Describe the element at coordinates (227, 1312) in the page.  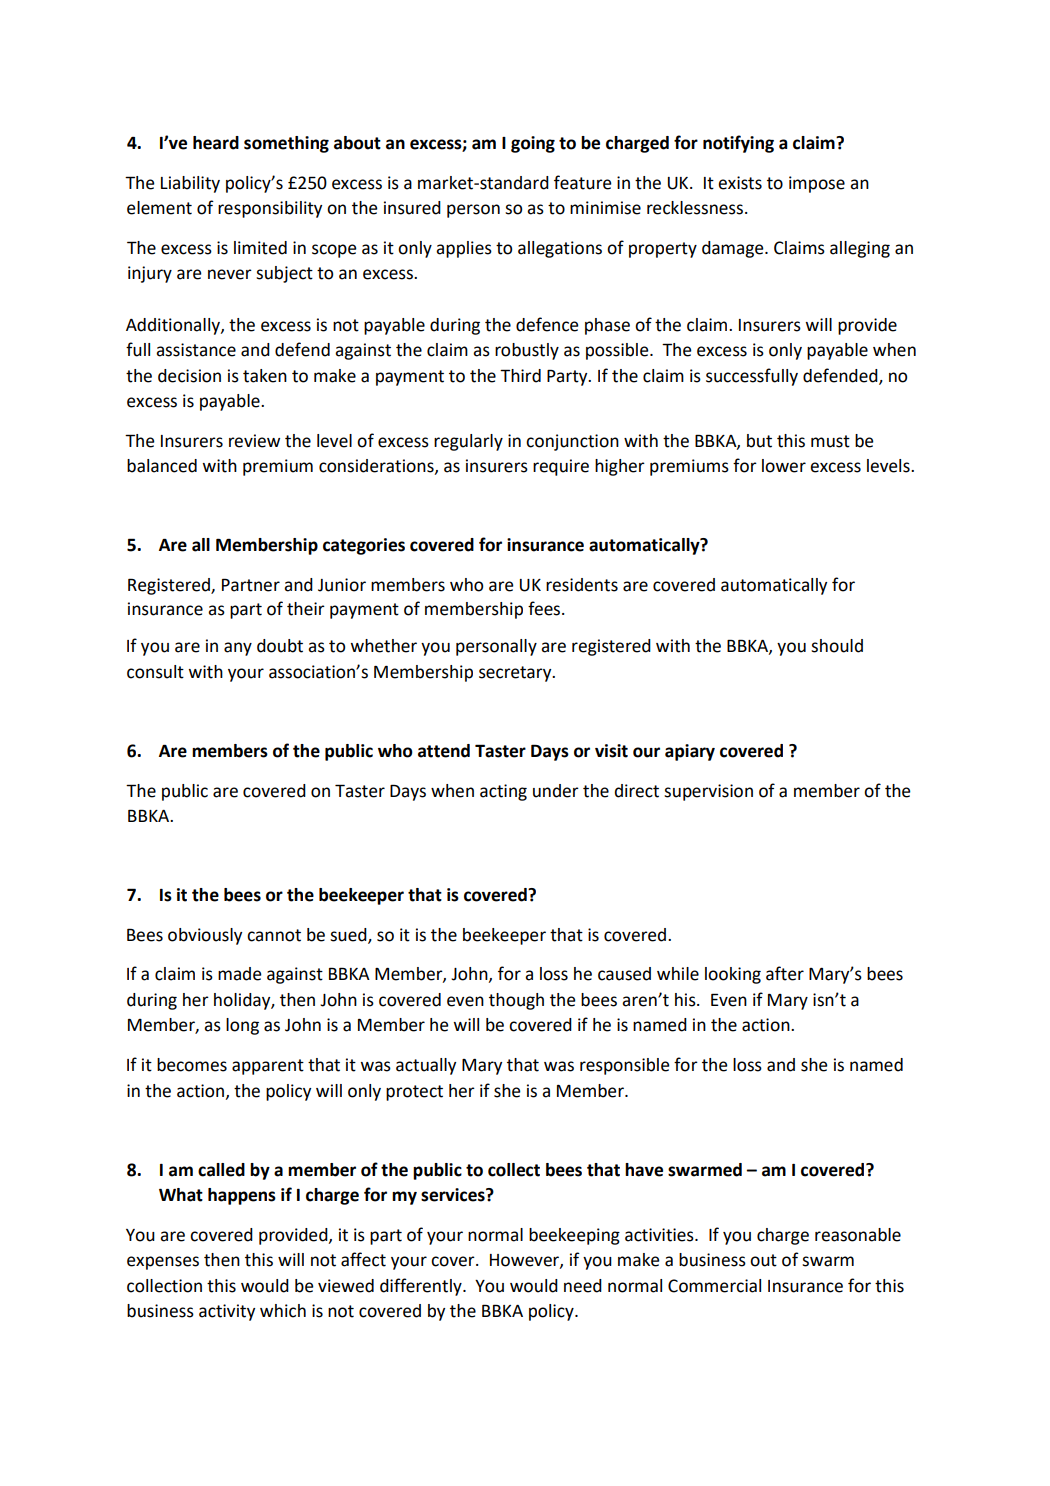
I see `activity` at that location.
